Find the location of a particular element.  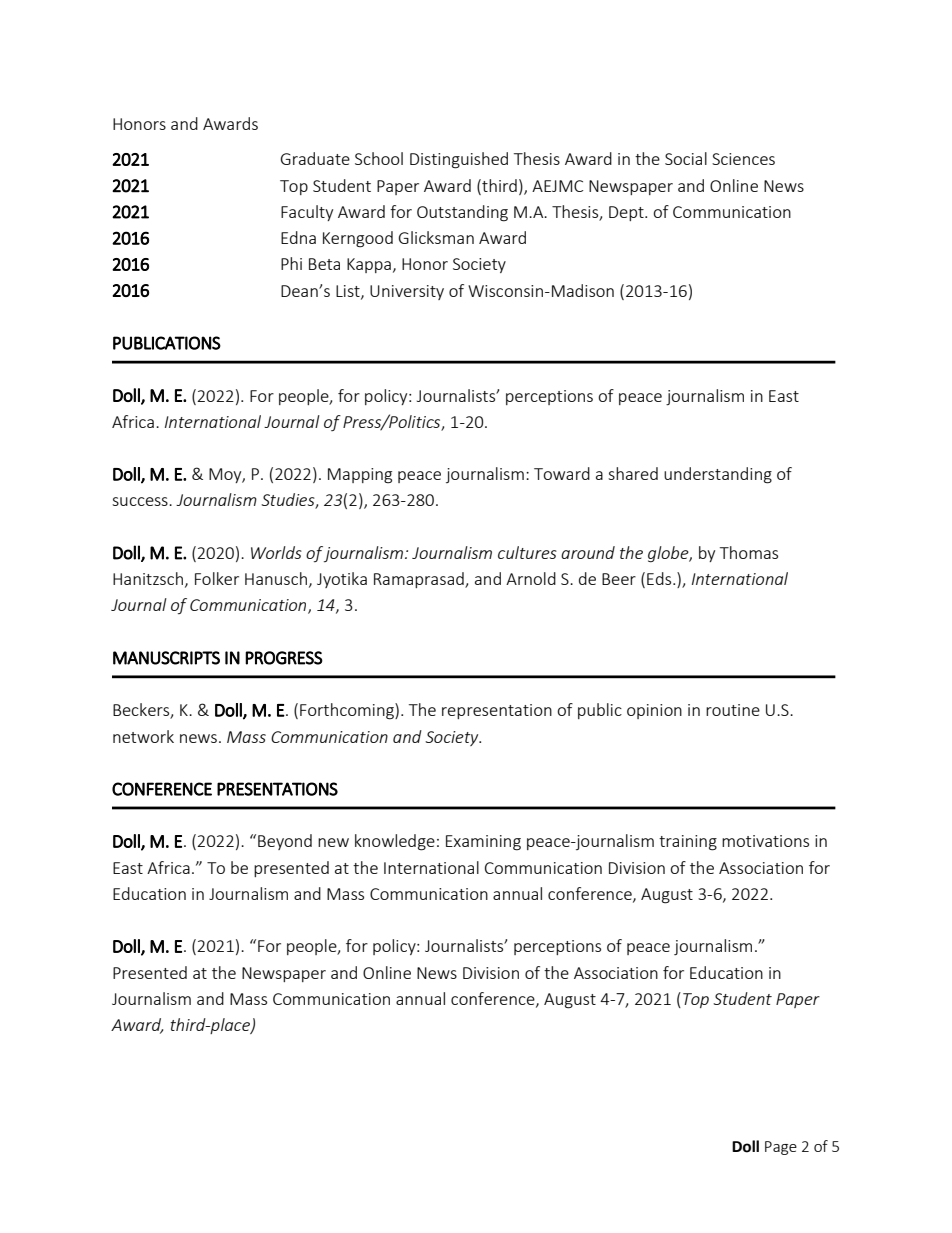

training is located at coordinates (688, 843).
